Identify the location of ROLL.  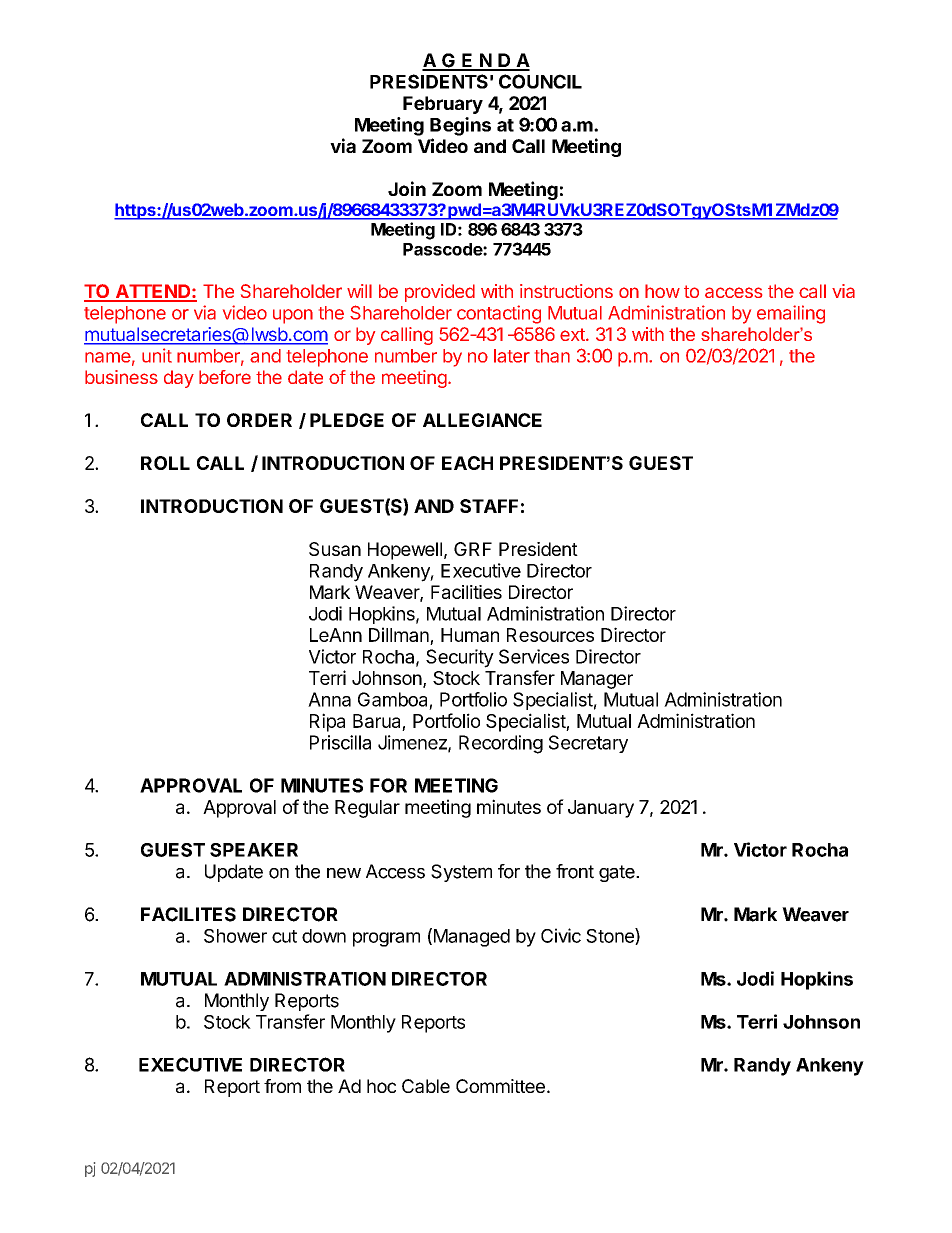
(165, 463).
